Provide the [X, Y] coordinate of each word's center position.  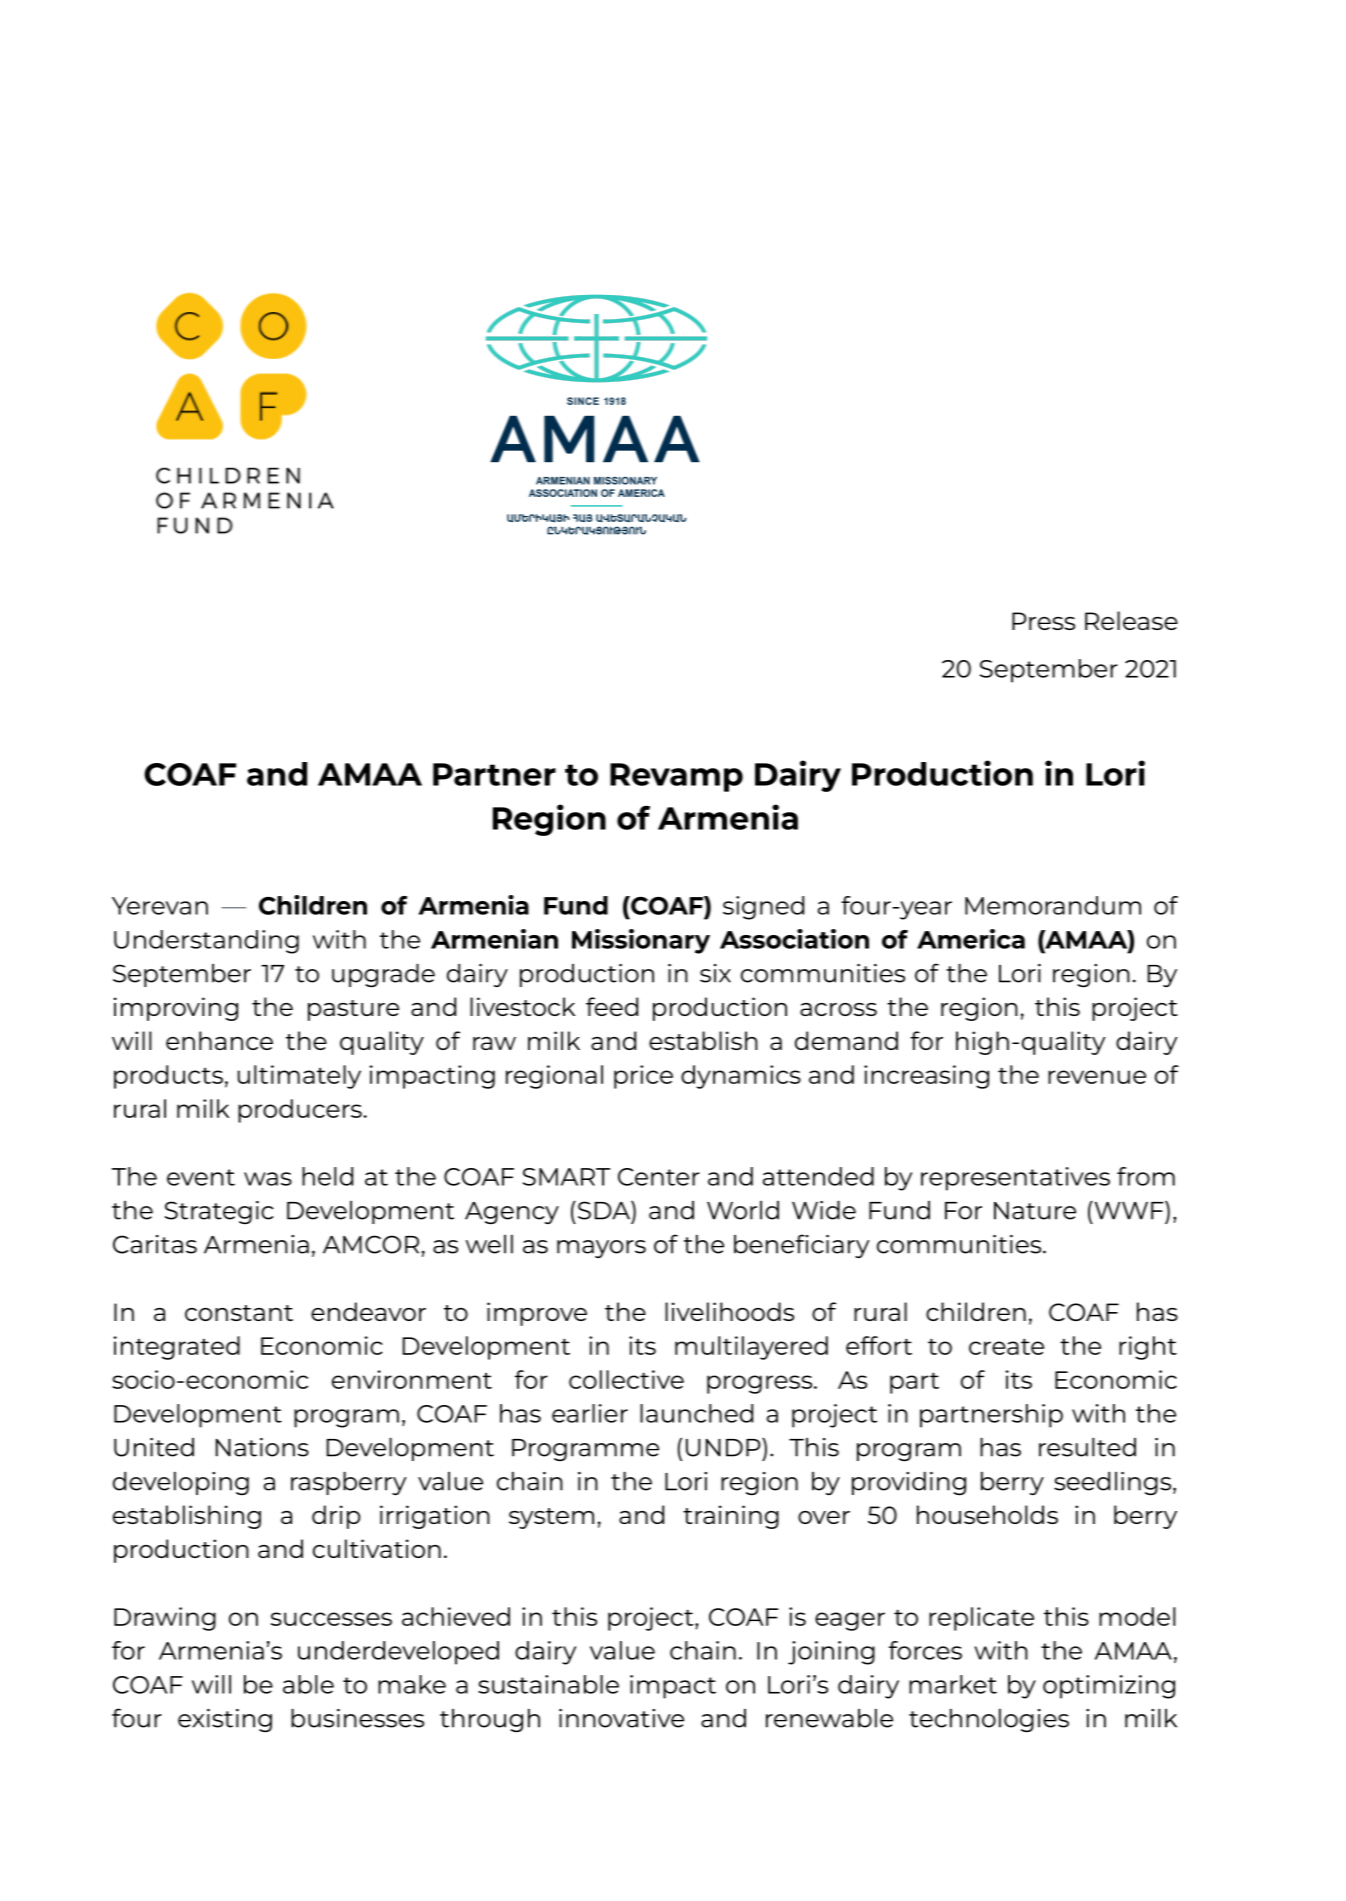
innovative [621, 1718]
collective [626, 1379]
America [971, 939]
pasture [353, 1010]
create [1006, 1347]
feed [612, 1006]
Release [1131, 620]
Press [1043, 621]
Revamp [676, 777]
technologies [989, 1720]
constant [239, 1313]
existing [225, 1720]
